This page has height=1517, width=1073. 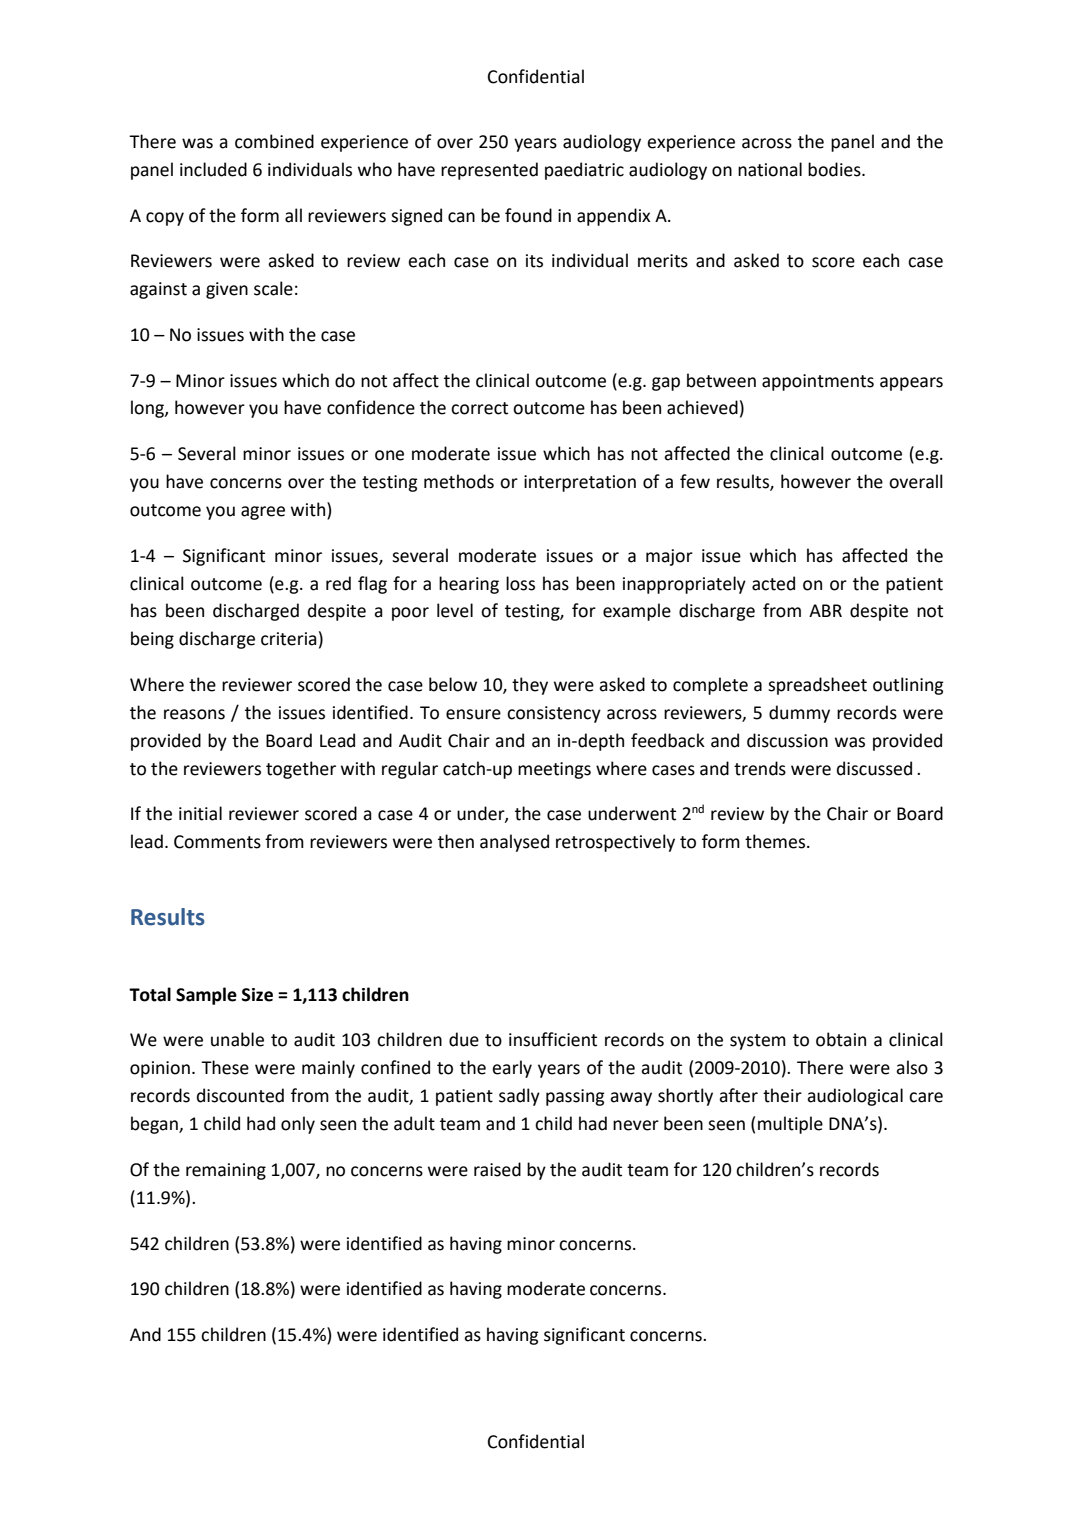 I want to click on paediatric, so click(x=584, y=171).
